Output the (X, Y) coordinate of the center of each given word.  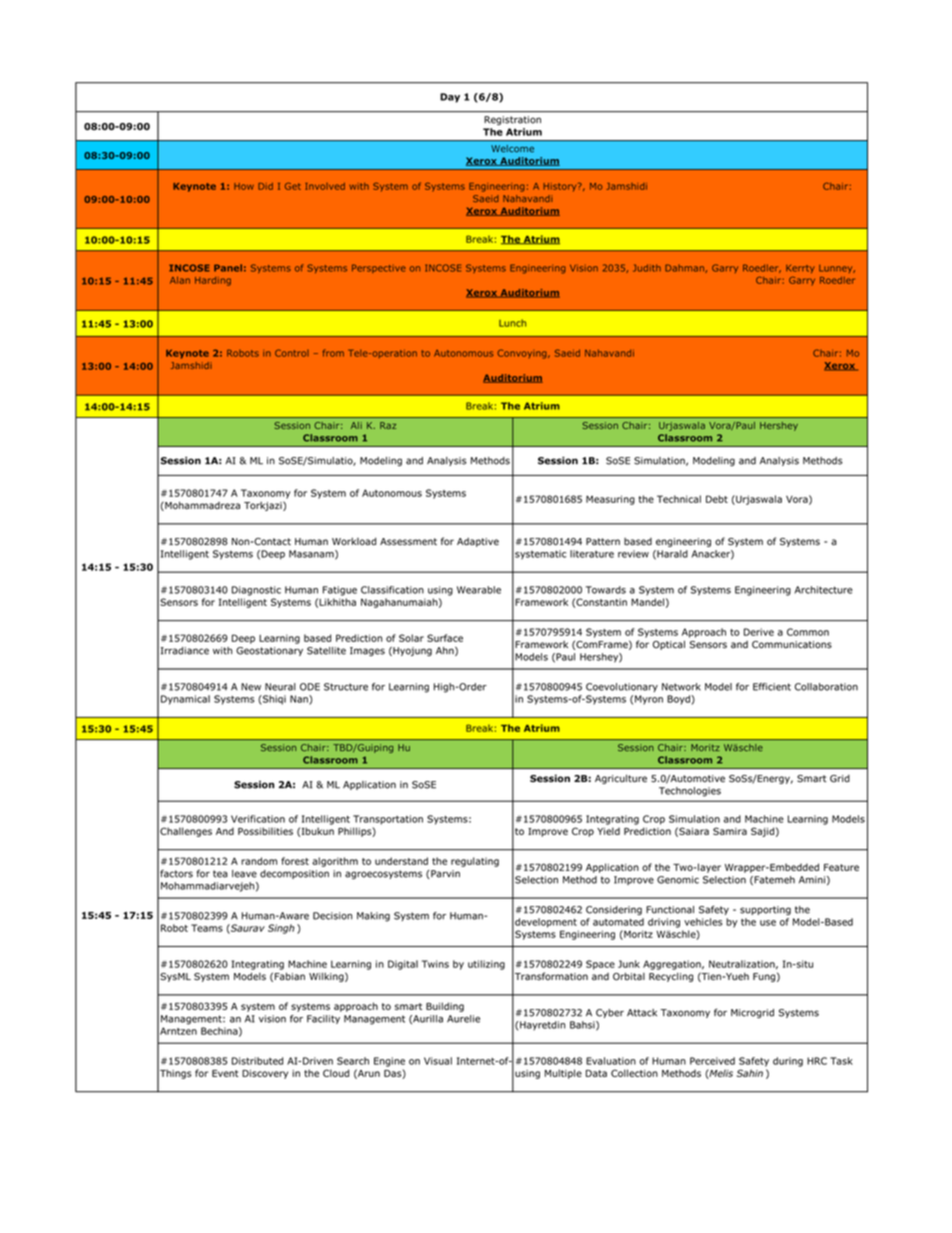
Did (265, 186)
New (251, 687)
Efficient (772, 687)
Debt (717, 499)
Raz (388, 425)
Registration (512, 120)
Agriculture (621, 779)
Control (292, 353)
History (561, 187)
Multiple (563, 1074)
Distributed (257, 1061)
